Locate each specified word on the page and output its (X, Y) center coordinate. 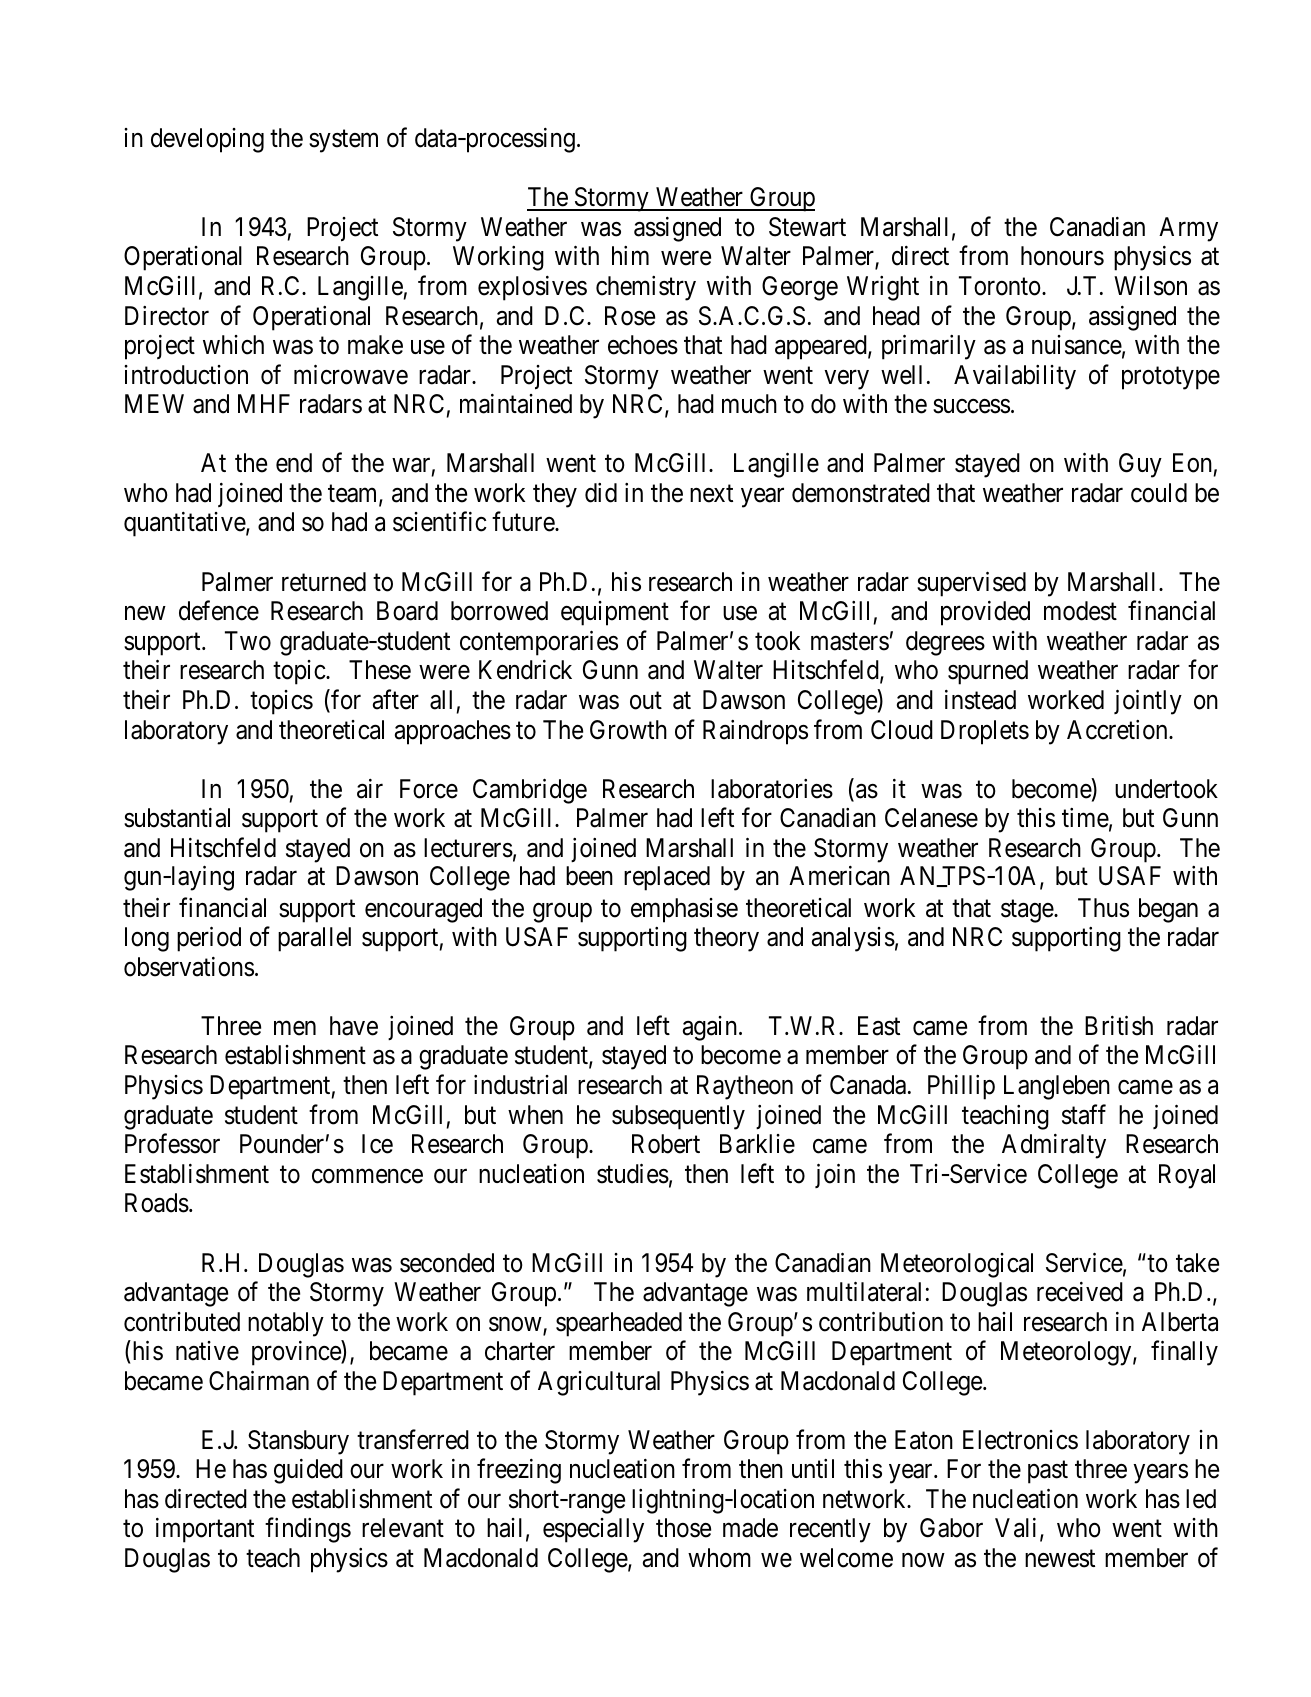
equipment (615, 613)
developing (207, 140)
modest (1080, 611)
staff (1084, 1114)
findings (308, 1530)
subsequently (678, 1117)
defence (219, 611)
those (683, 1528)
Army (1188, 229)
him (630, 255)
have (354, 1026)
